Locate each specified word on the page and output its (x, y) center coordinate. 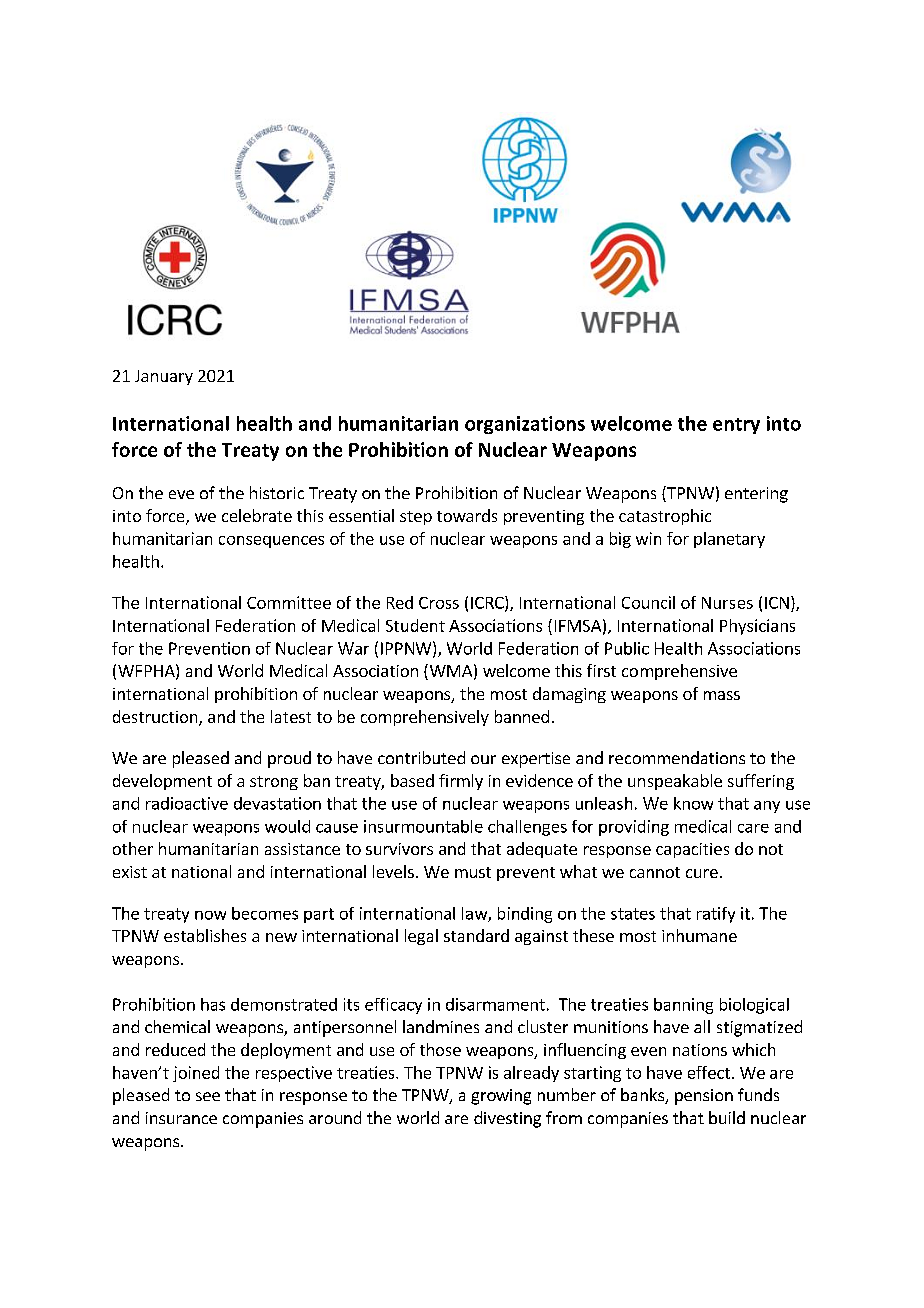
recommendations (677, 757)
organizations (525, 425)
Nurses (727, 603)
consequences (271, 542)
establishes (205, 935)
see (208, 1096)
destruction (156, 718)
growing (501, 1097)
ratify (716, 915)
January (164, 377)
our (483, 759)
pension (704, 1097)
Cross (439, 603)
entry (736, 426)
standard (476, 935)
